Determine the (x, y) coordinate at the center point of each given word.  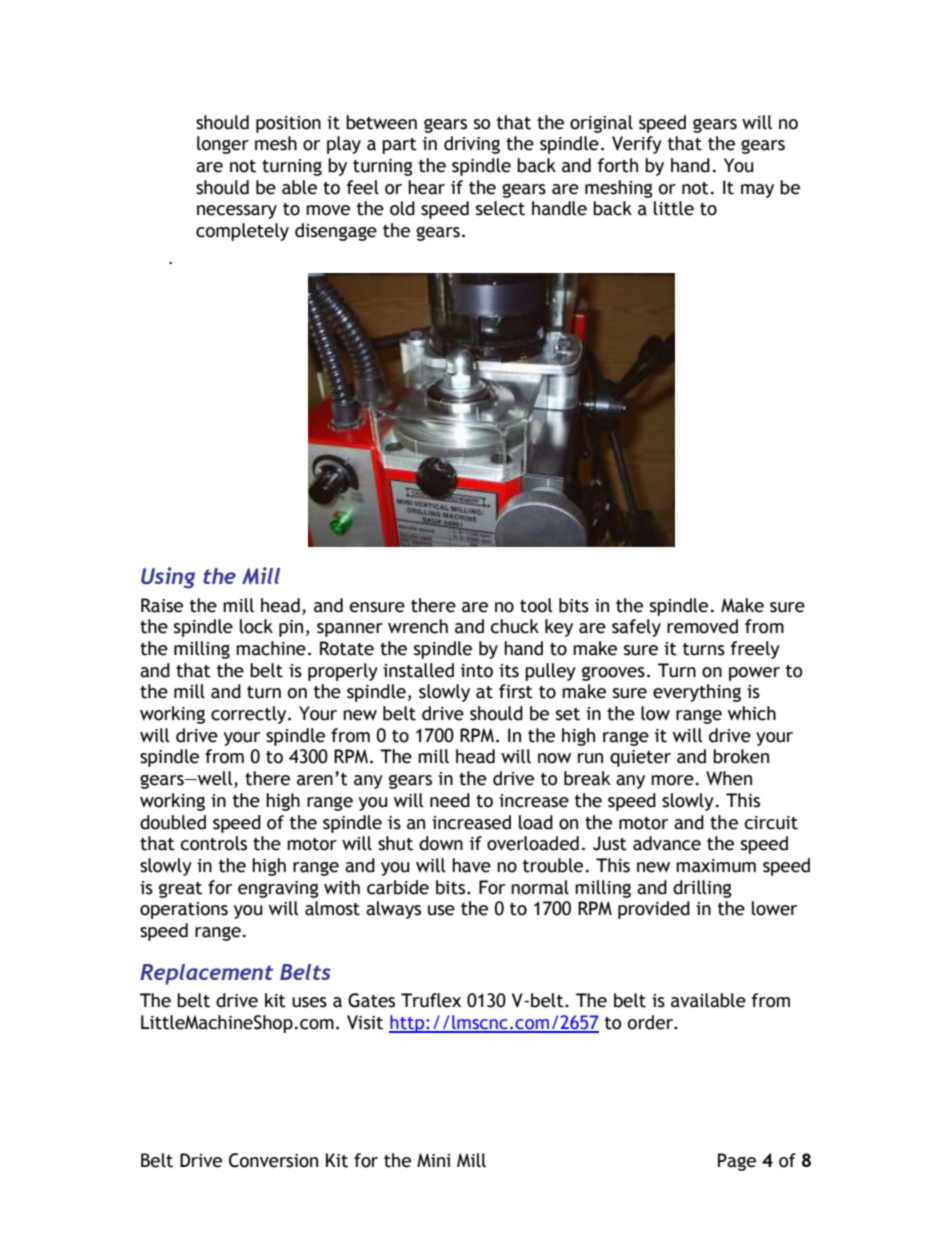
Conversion (273, 1160)
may (757, 191)
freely (755, 650)
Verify (637, 145)
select (500, 208)
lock (256, 626)
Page (737, 1162)
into (477, 671)
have (471, 865)
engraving (278, 889)
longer (223, 145)
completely (242, 232)
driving (472, 145)
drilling (702, 889)
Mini (433, 1160)
